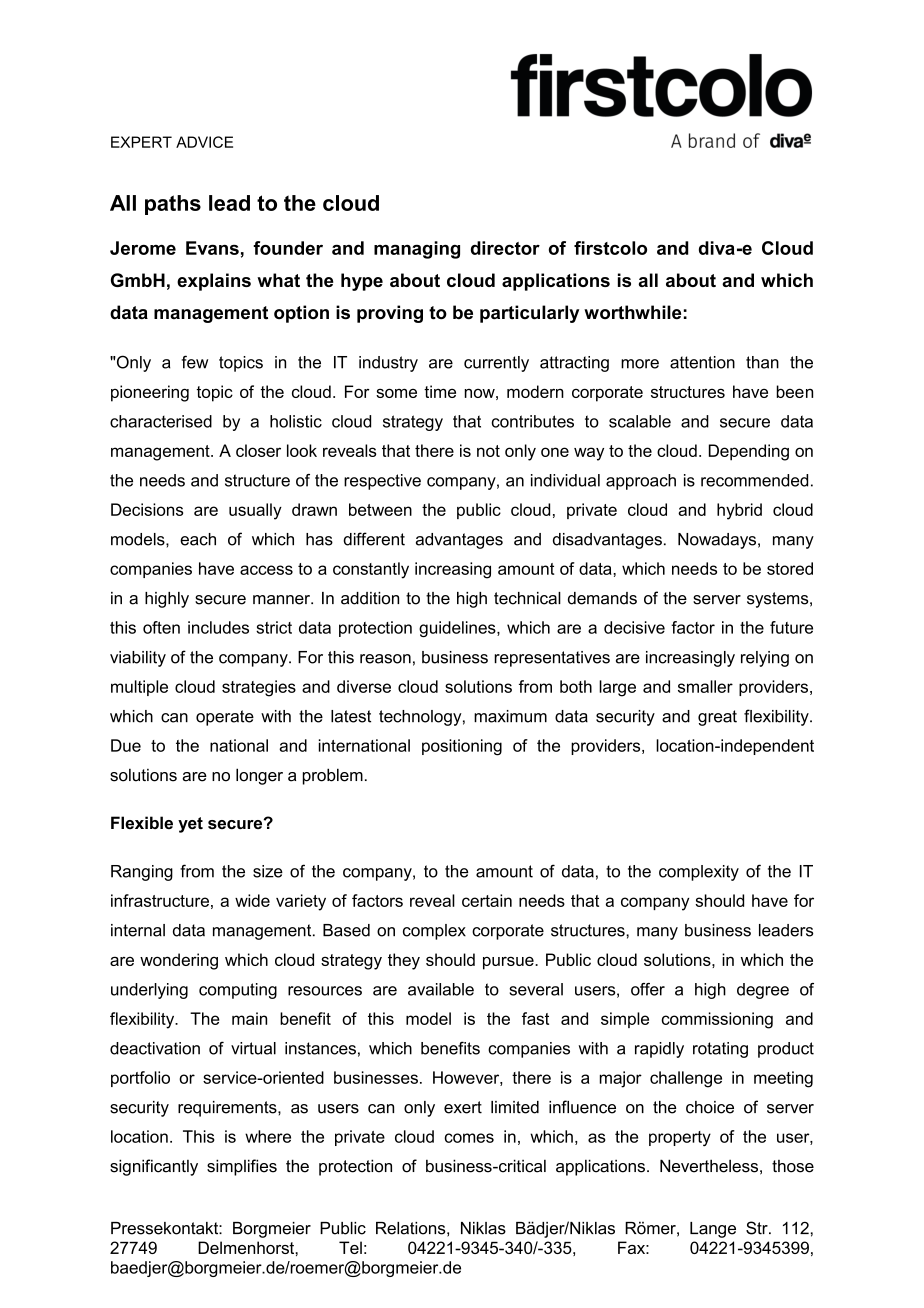  Describe the element at coordinates (705, 686) in the page. I see `smaller` at that location.
